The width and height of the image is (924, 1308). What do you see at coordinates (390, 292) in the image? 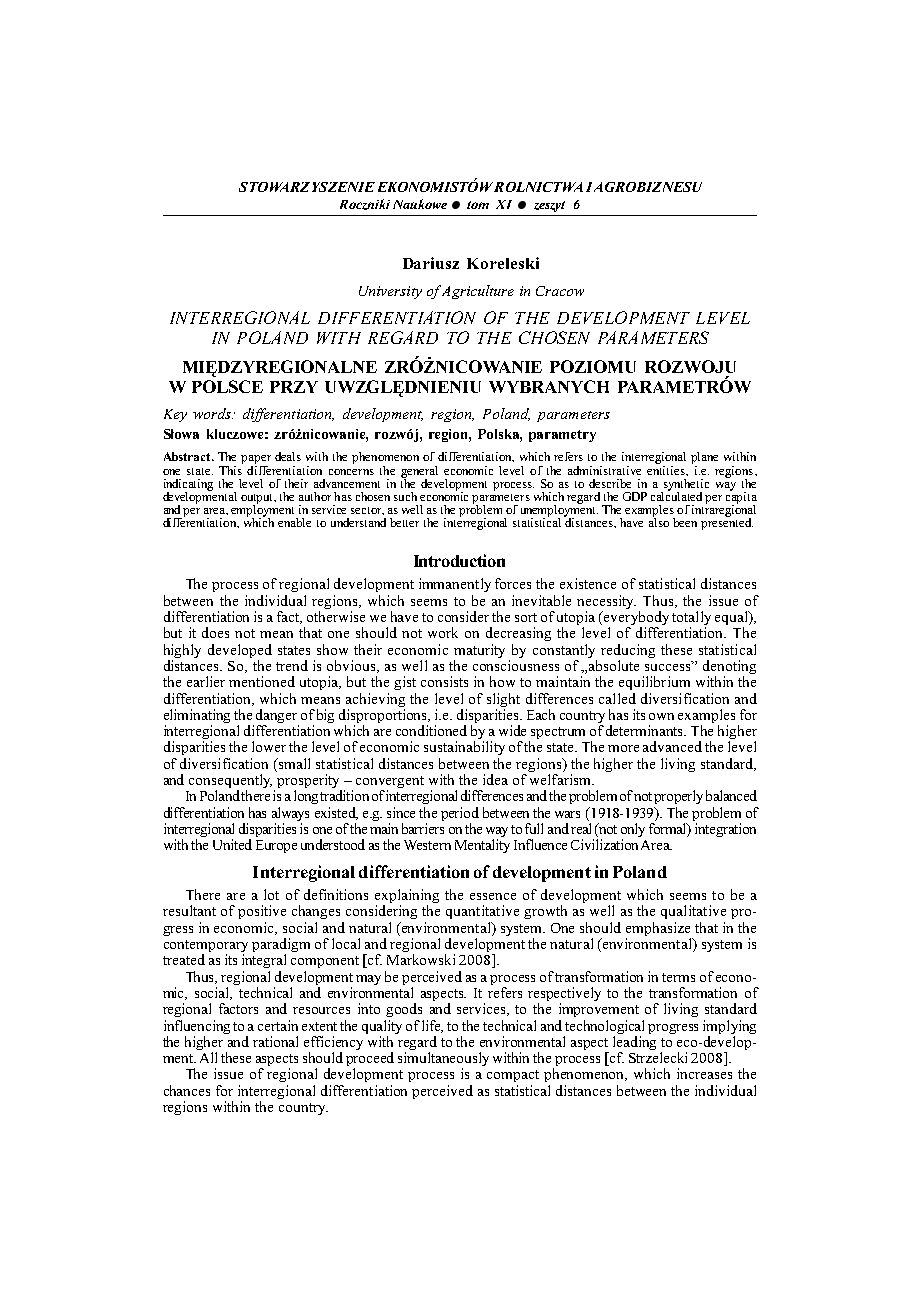
I see `University` at bounding box center [390, 292].
